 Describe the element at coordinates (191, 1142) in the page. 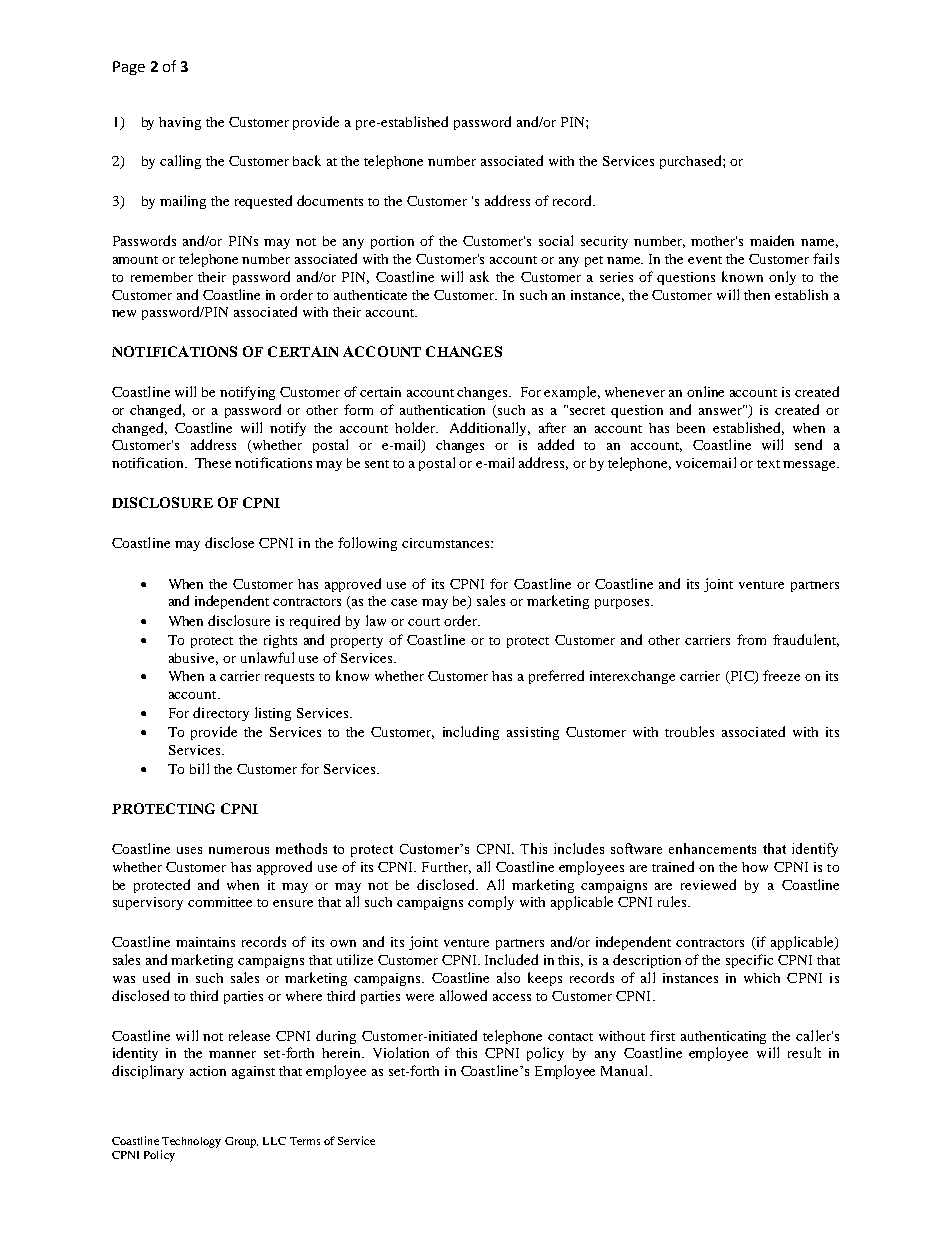

I see `Technology` at that location.
